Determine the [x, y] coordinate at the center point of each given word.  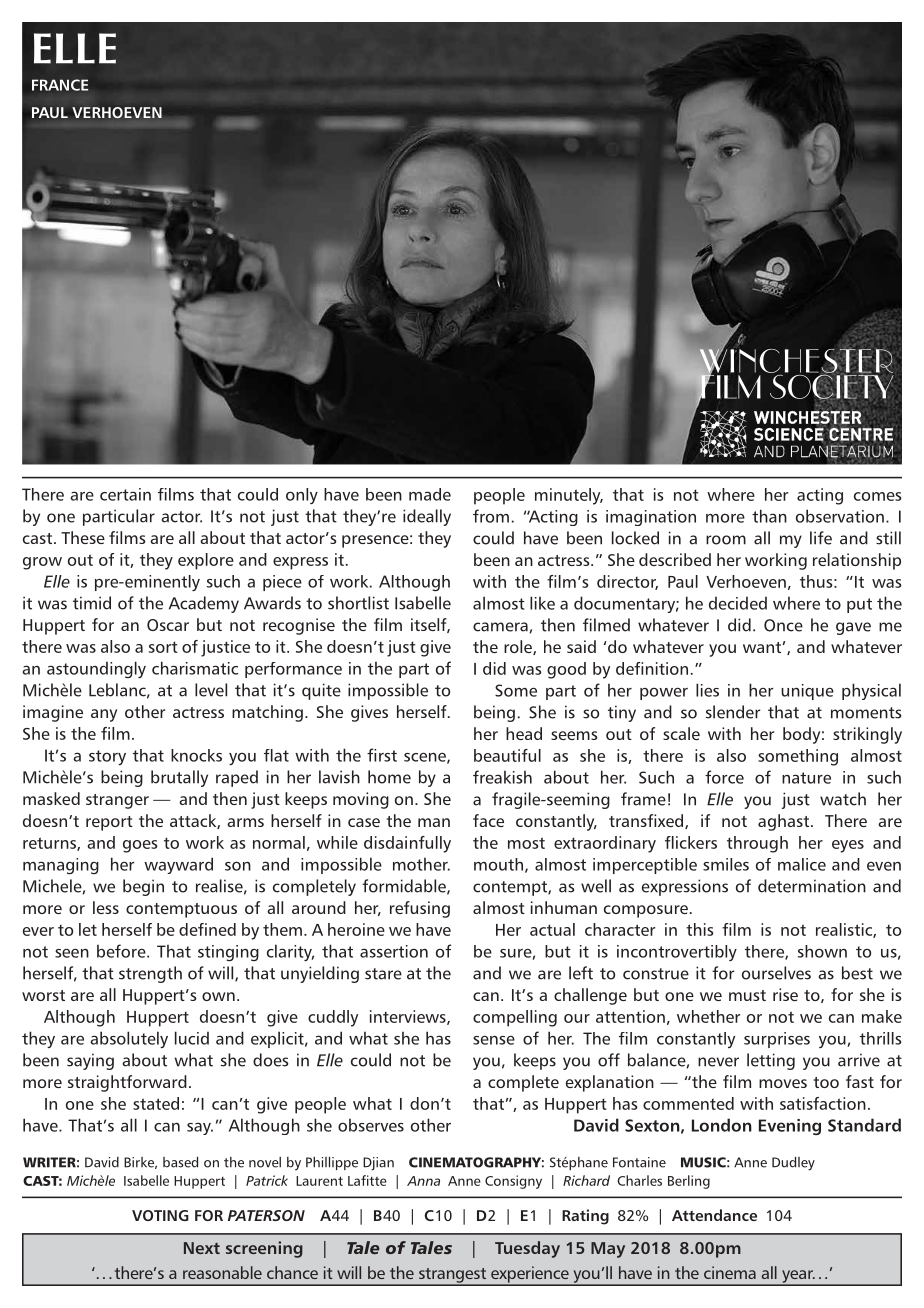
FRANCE [60, 85]
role [519, 647]
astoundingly [96, 669]
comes [878, 496]
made [430, 494]
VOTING [160, 1215]
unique [807, 692]
